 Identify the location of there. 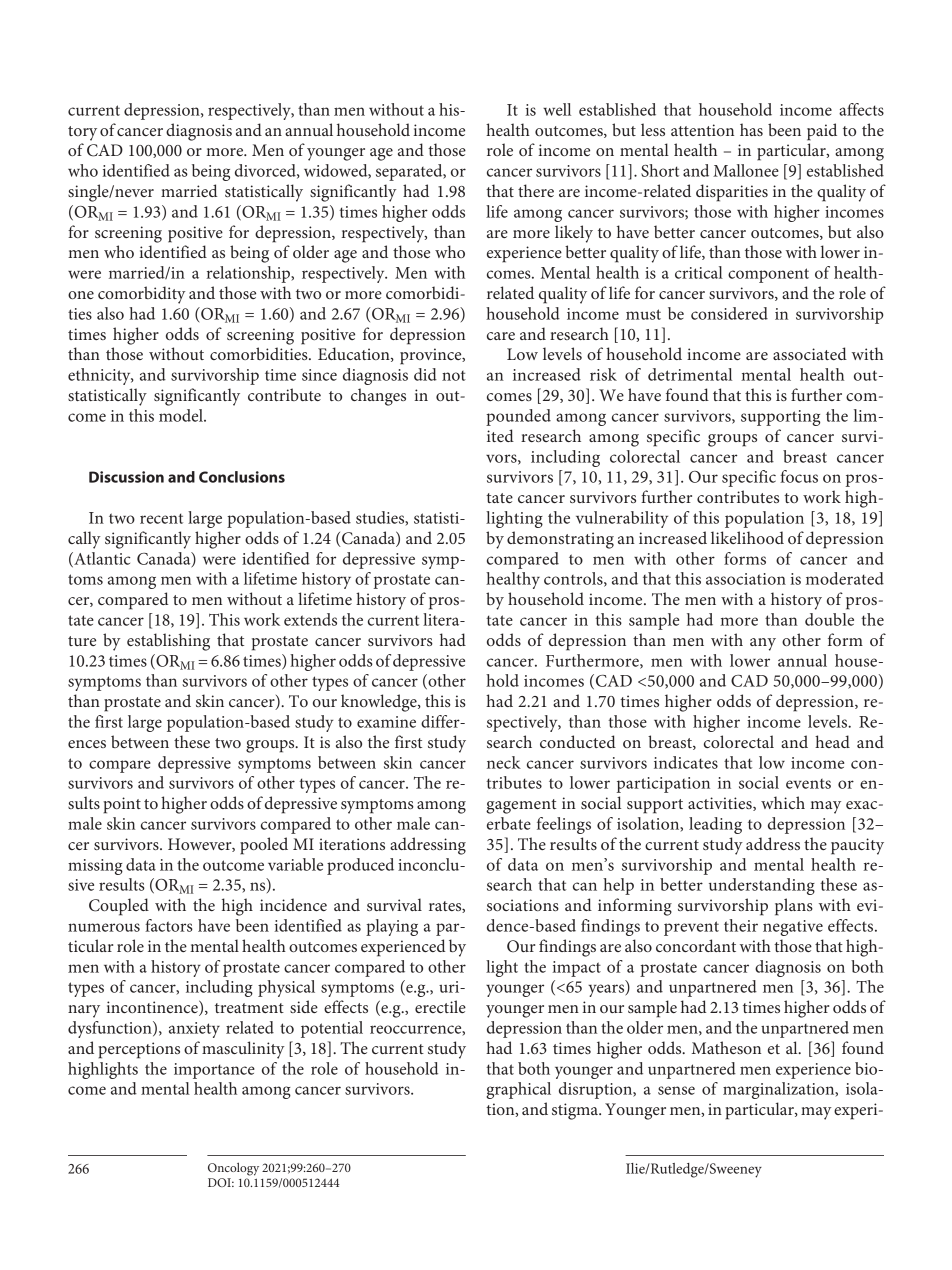
(536, 190).
